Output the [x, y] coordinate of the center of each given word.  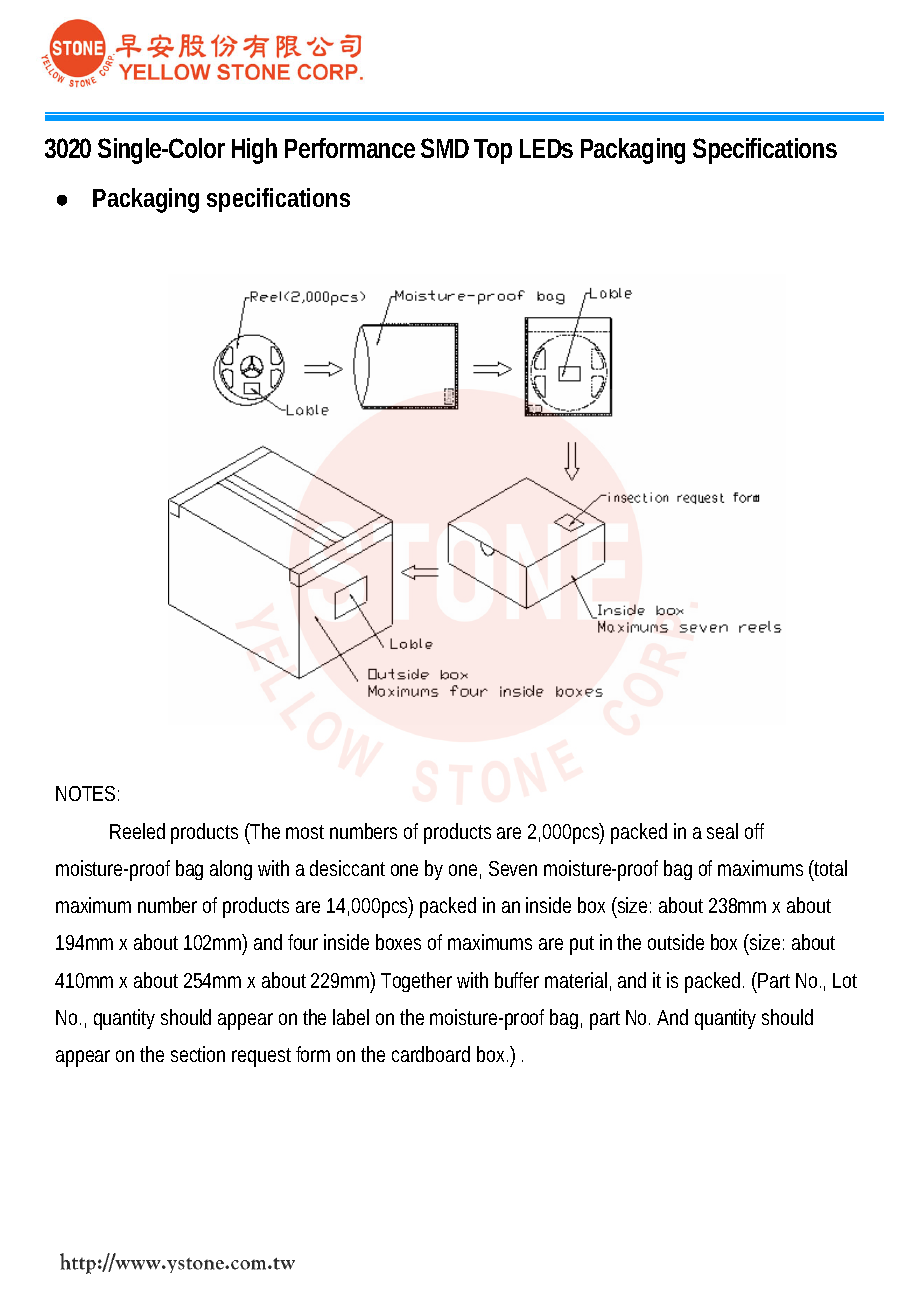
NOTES [85, 793]
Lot [845, 980]
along [231, 870]
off [754, 831]
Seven [513, 868]
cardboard [431, 1054]
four [303, 942]
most [305, 832]
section [198, 1054]
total [830, 868]
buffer [517, 980]
